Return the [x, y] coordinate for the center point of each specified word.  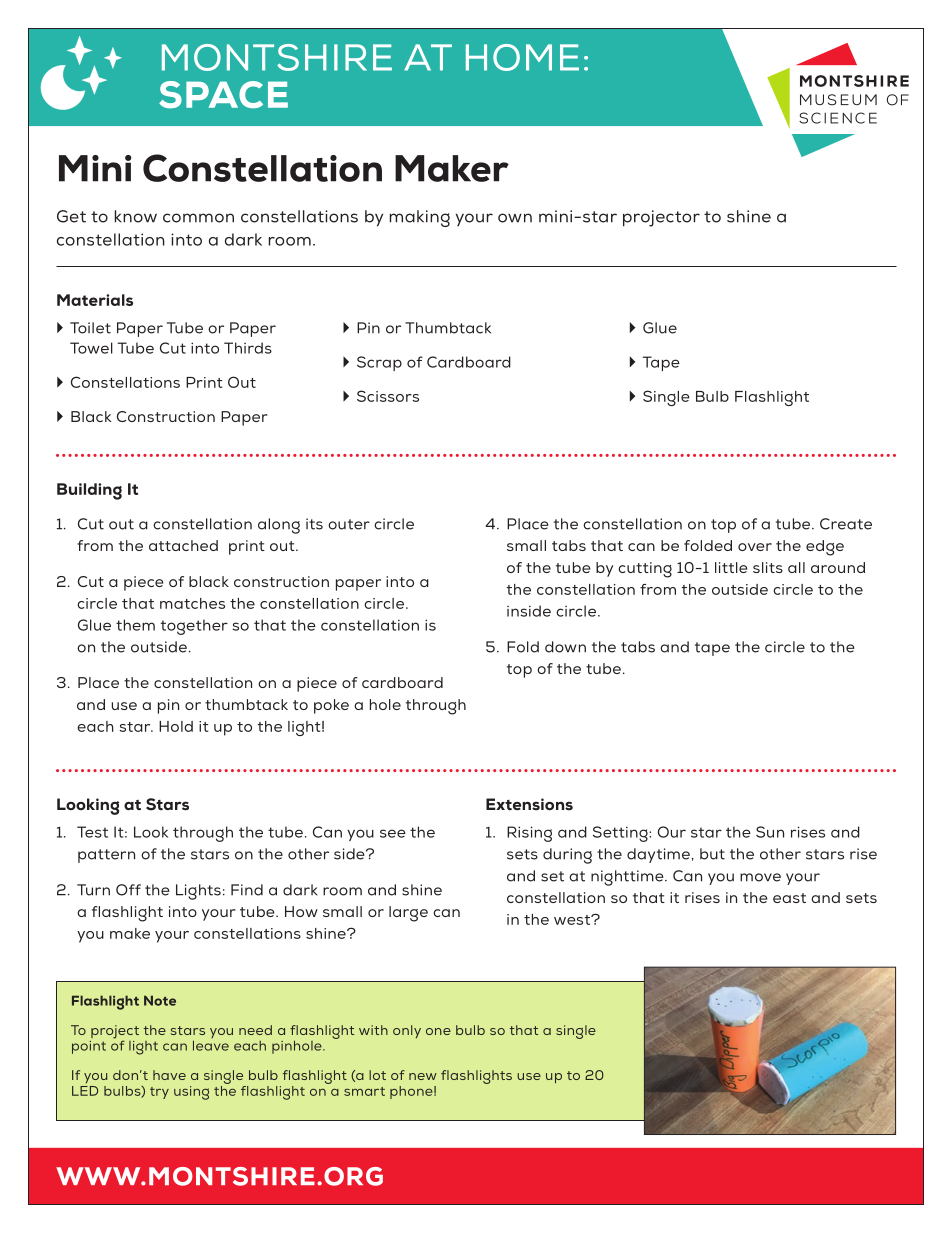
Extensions [529, 804]
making [420, 218]
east [789, 898]
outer [349, 524]
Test [92, 832]
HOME [522, 57]
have [169, 1075]
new [423, 1076]
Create [846, 524]
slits [768, 567]
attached [183, 545]
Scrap [379, 363]
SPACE [223, 95]
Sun [770, 832]
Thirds [248, 348]
